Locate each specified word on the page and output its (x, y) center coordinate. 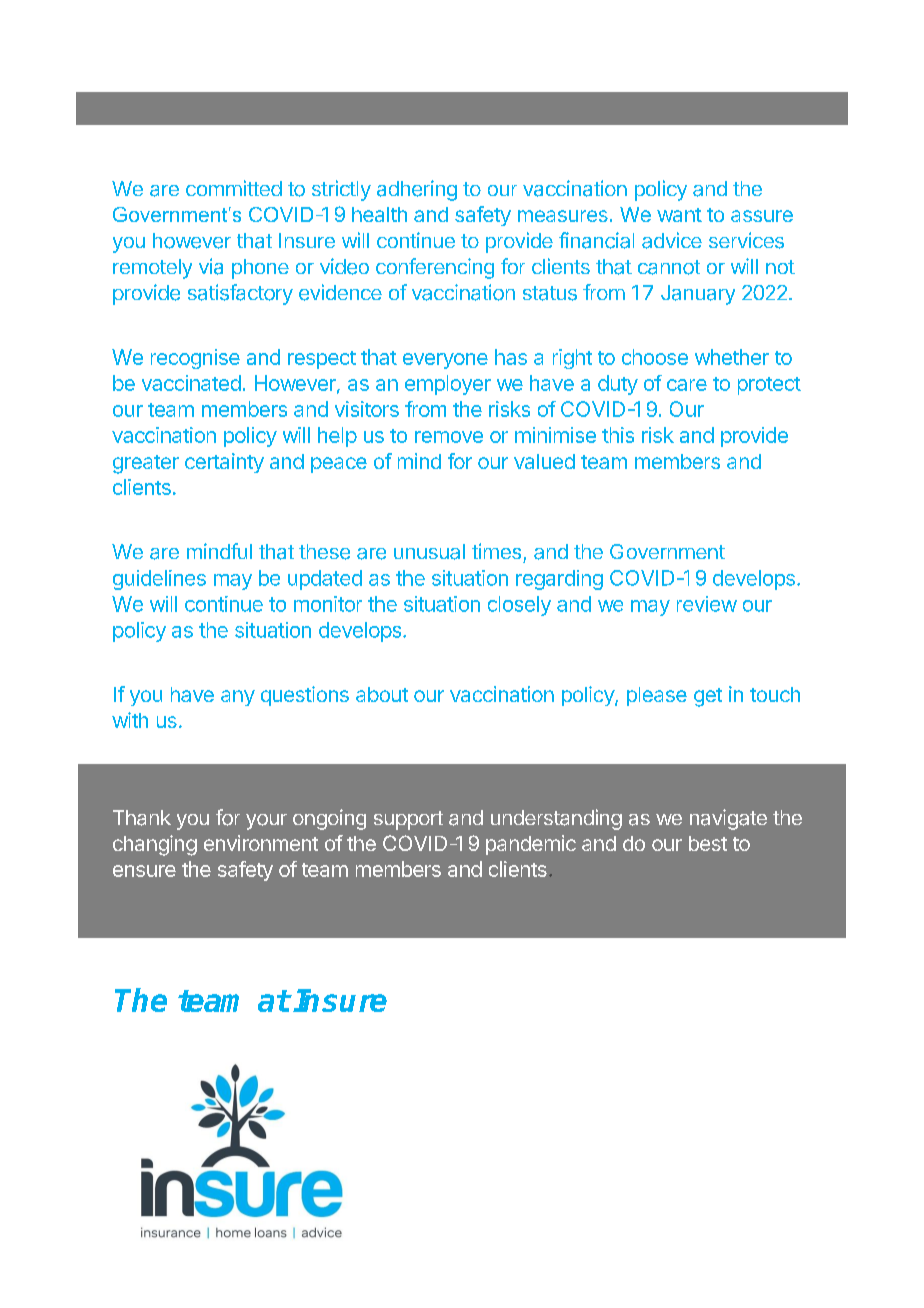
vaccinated (191, 383)
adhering (417, 190)
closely (519, 606)
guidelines (159, 580)
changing (155, 845)
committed (234, 188)
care (687, 385)
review (707, 604)
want (679, 215)
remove (449, 437)
